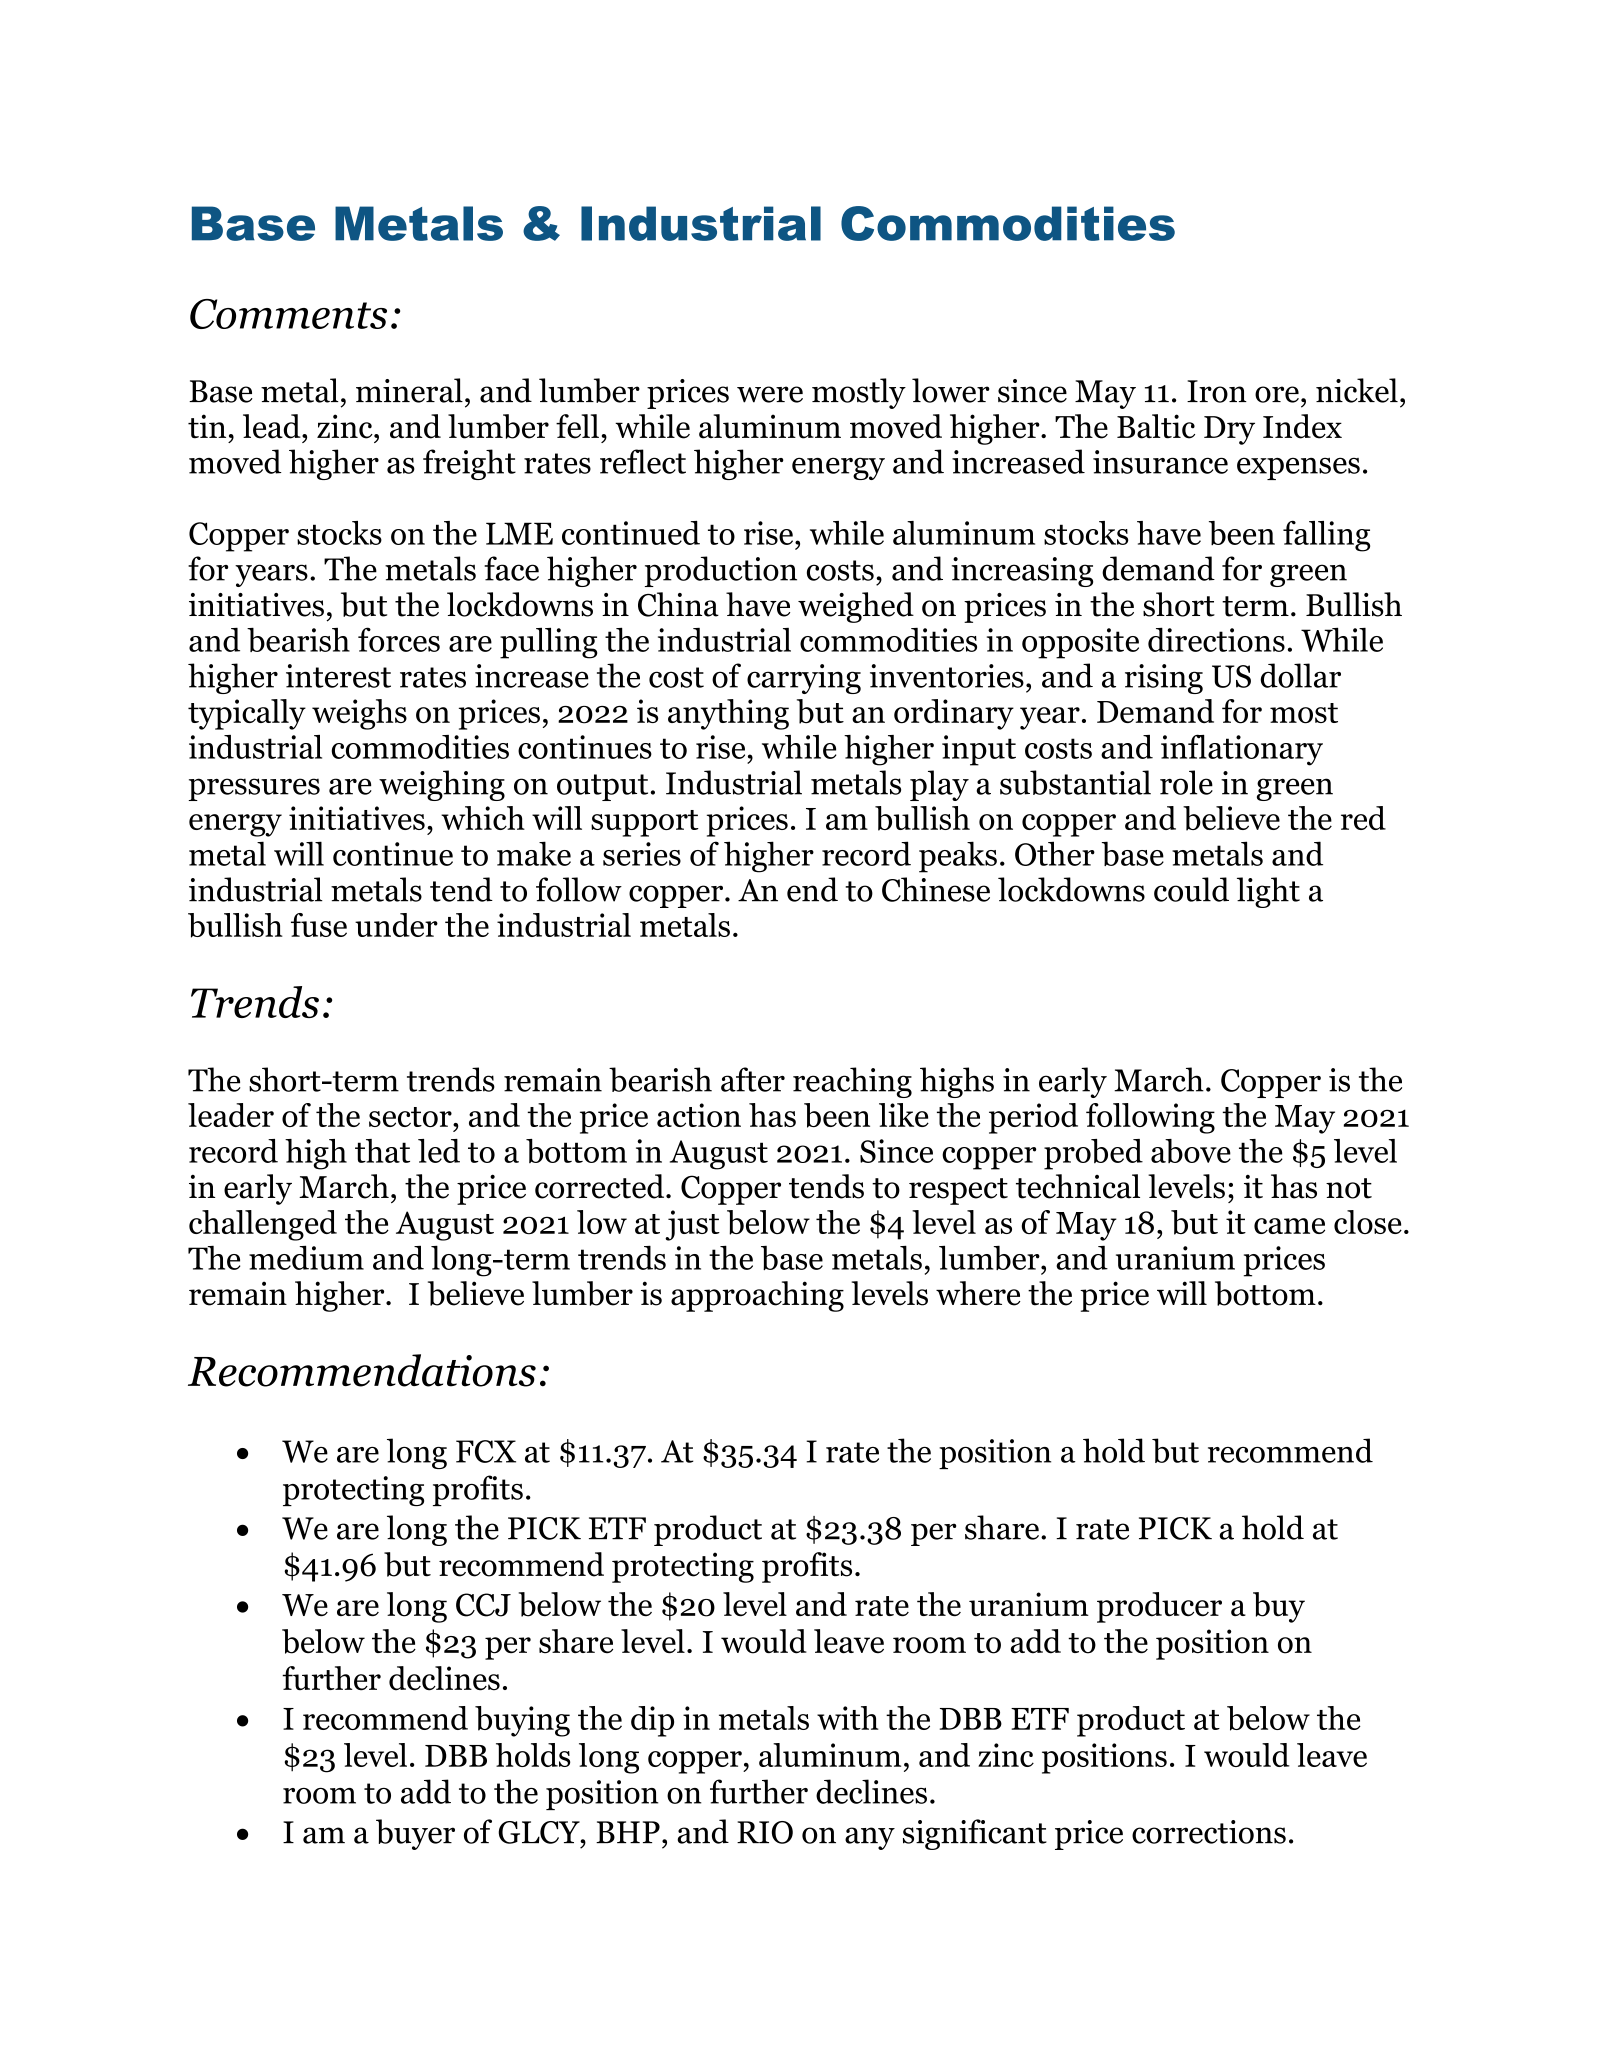  I want to click on buyer, so click(415, 1834).
